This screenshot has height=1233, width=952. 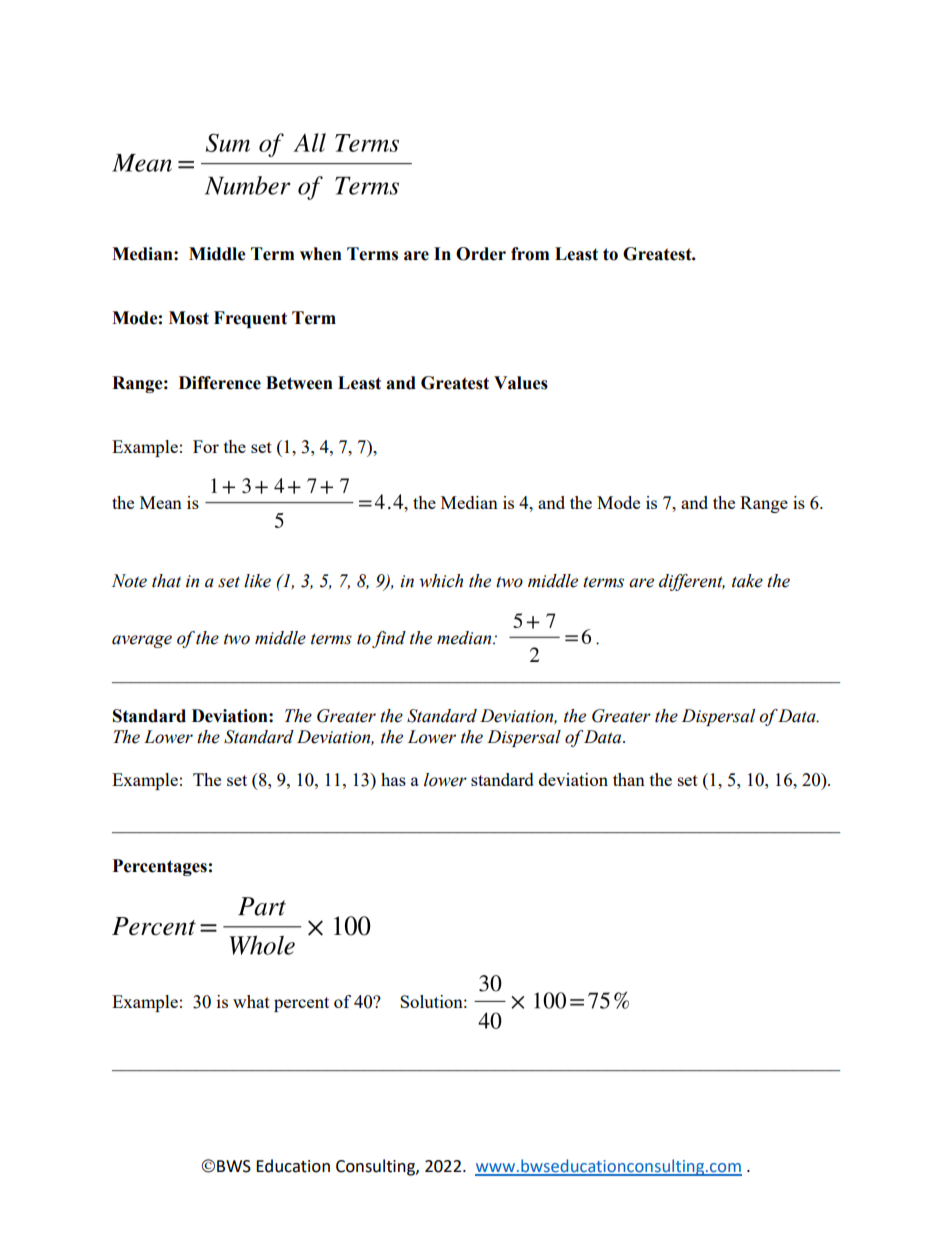 I want to click on Most, so click(x=189, y=318).
